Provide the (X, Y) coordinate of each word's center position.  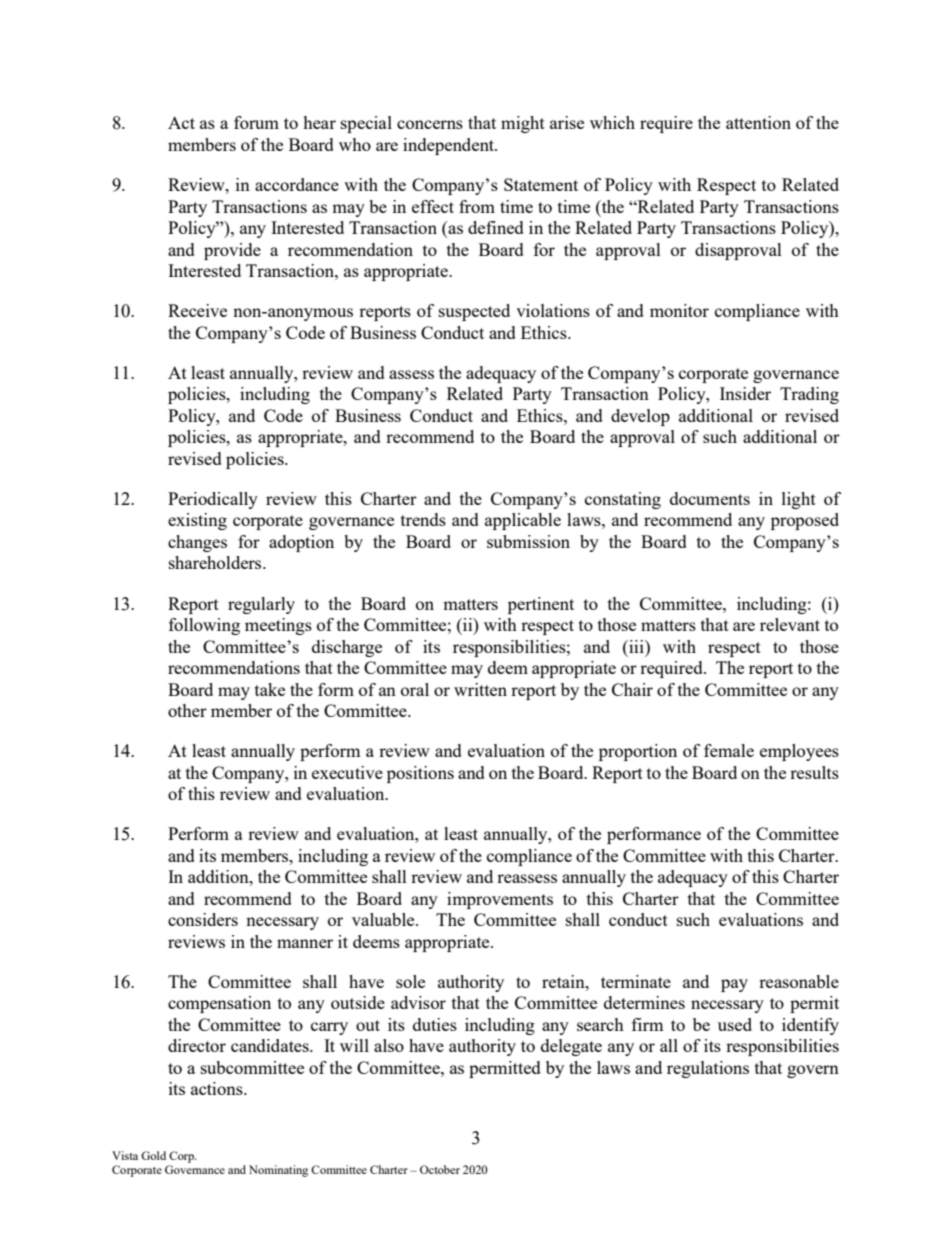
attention (758, 122)
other (187, 710)
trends (423, 519)
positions (420, 774)
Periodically (213, 500)
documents (710, 498)
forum (256, 122)
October (440, 1169)
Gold (153, 1155)
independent (449, 146)
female (729, 750)
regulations (708, 1069)
